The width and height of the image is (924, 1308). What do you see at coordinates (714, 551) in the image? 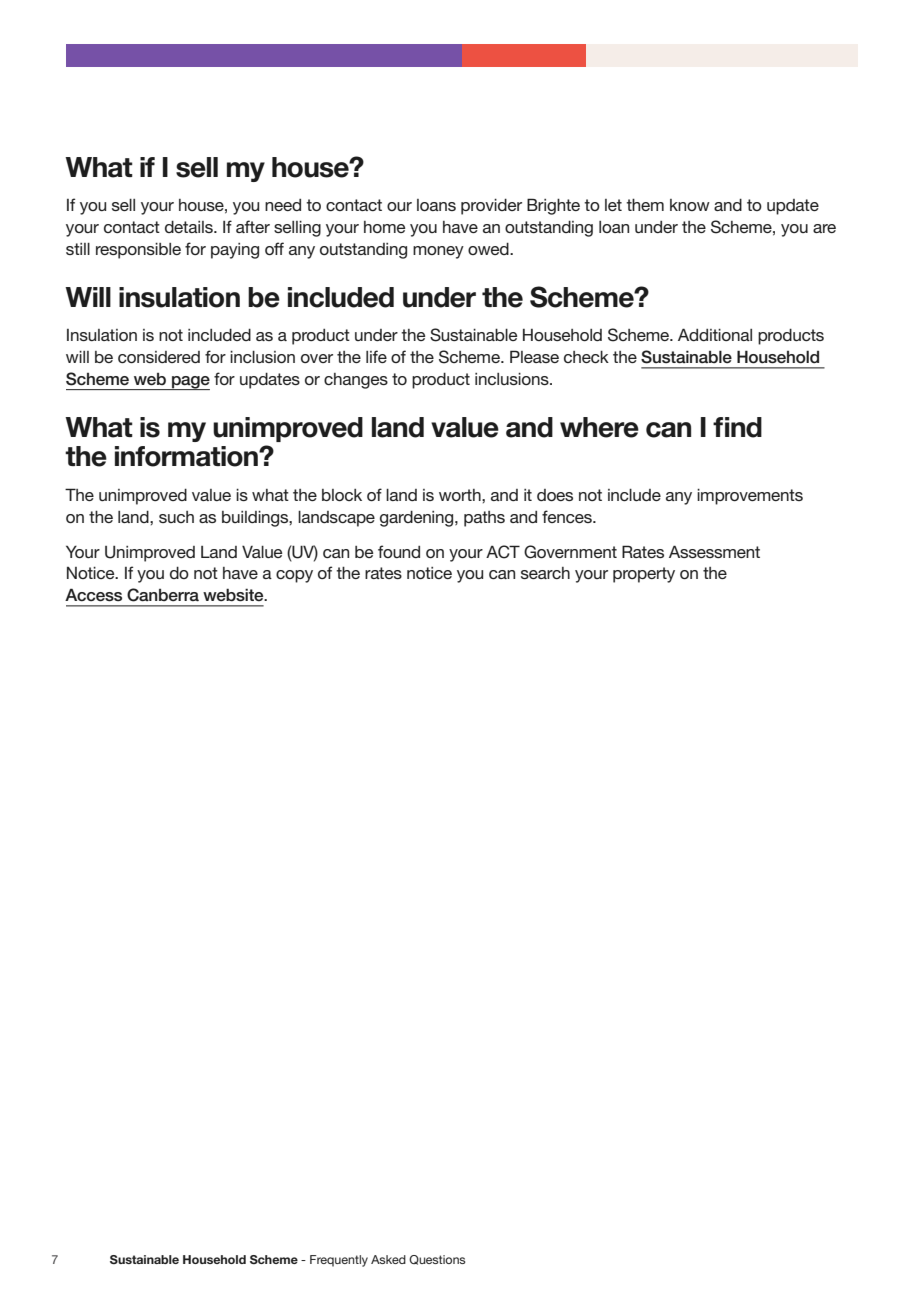
I see `Assessment` at bounding box center [714, 551].
